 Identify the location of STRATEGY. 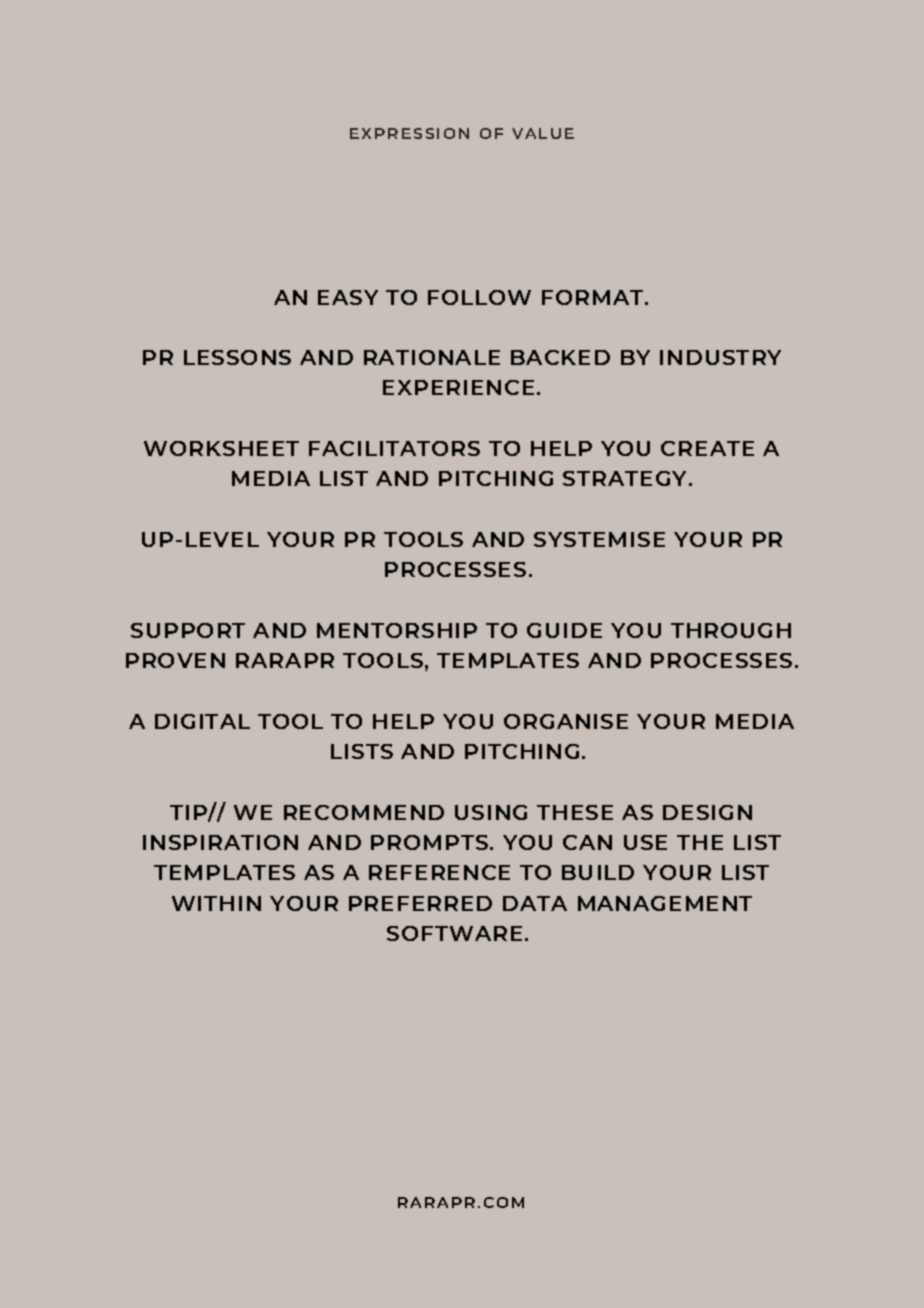
(626, 478).
